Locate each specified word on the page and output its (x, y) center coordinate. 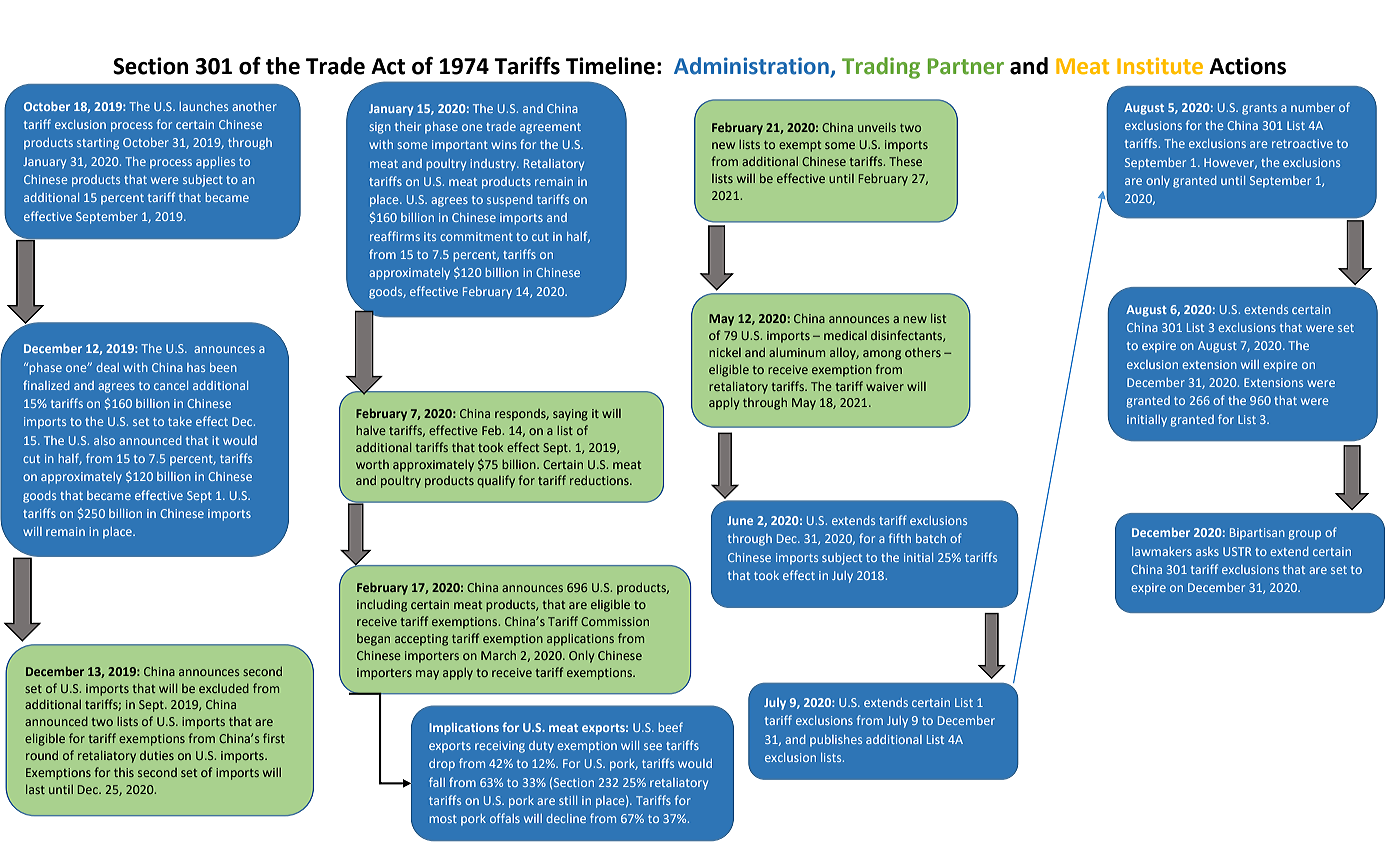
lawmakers (1162, 551)
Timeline (610, 66)
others (923, 352)
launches (204, 106)
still (568, 800)
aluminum (797, 352)
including (382, 606)
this (124, 772)
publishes (836, 741)
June (740, 520)
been (223, 367)
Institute (1160, 66)
